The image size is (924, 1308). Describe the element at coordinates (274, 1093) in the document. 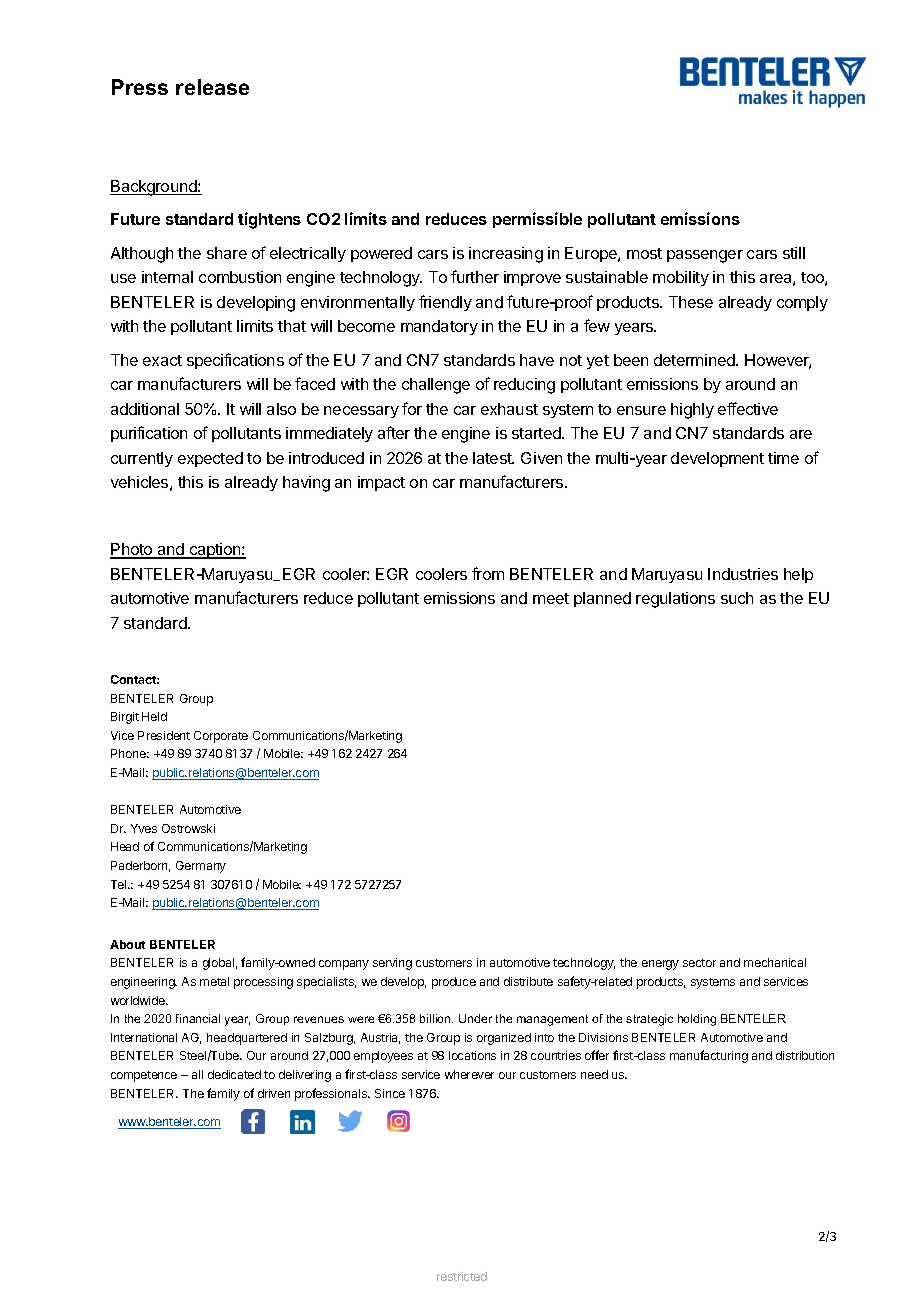

I see `driven` at that location.
